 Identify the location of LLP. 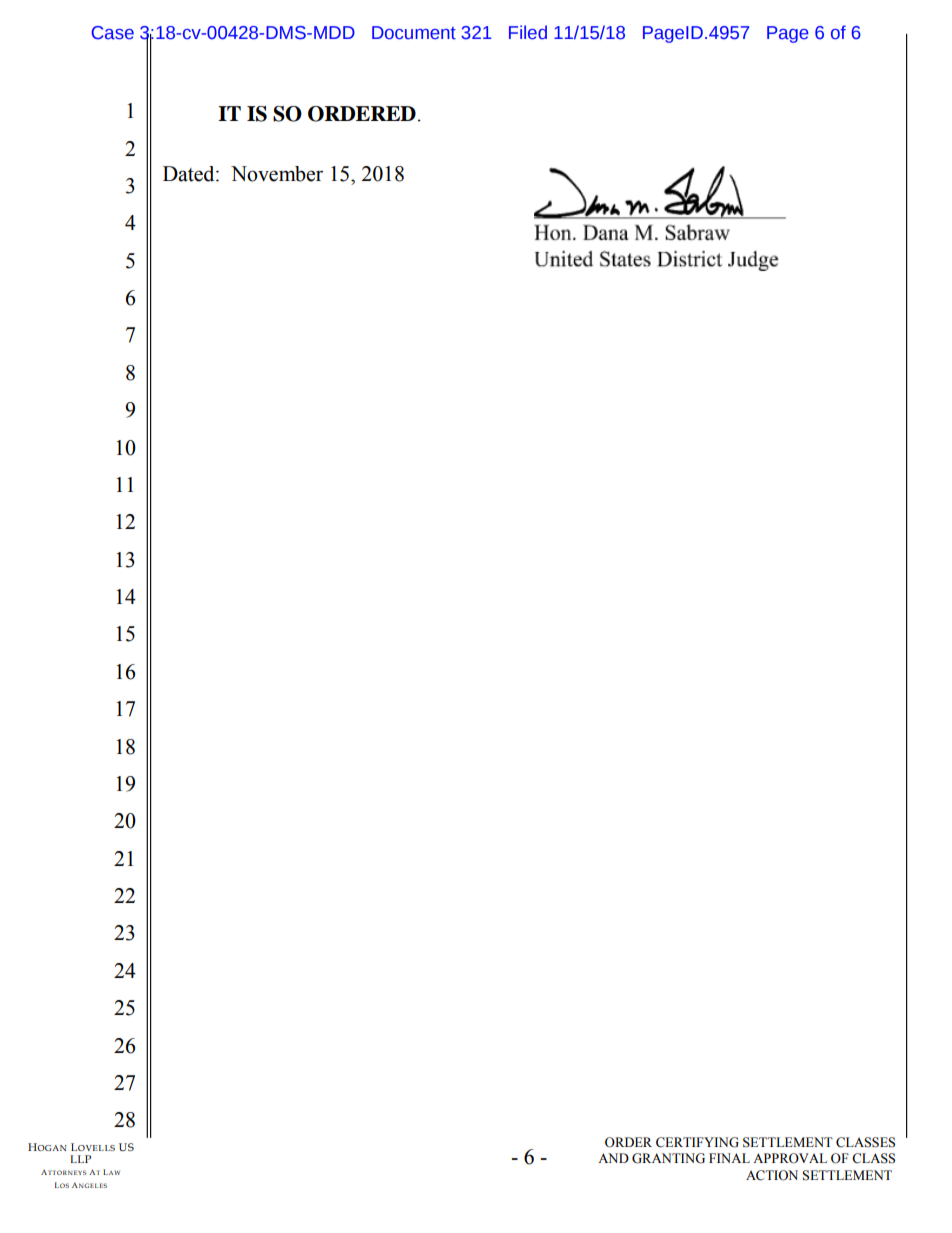
(80, 1159).
